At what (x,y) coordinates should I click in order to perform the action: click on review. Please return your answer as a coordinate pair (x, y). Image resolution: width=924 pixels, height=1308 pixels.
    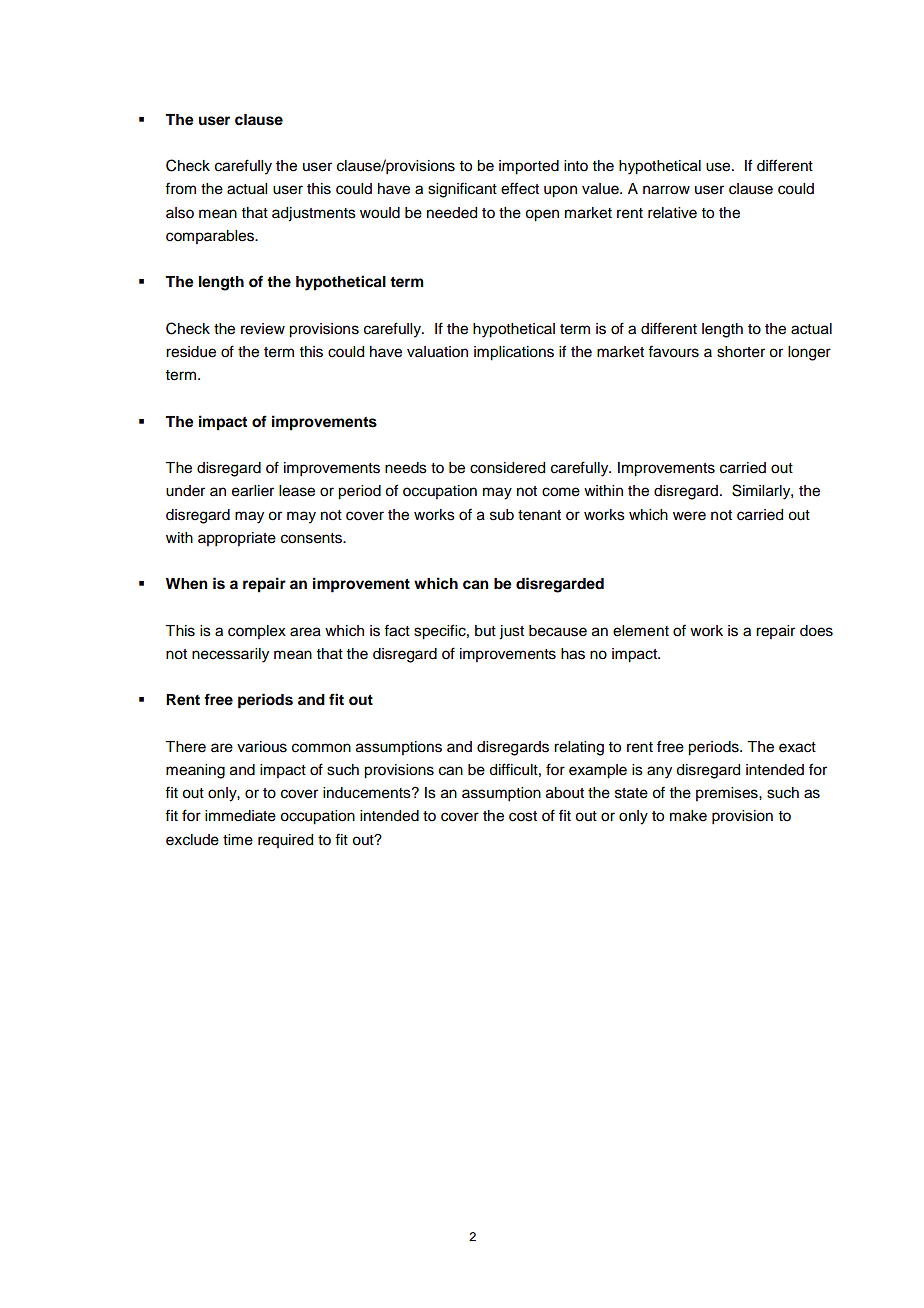
    Looking at the image, I should click on (263, 329).
